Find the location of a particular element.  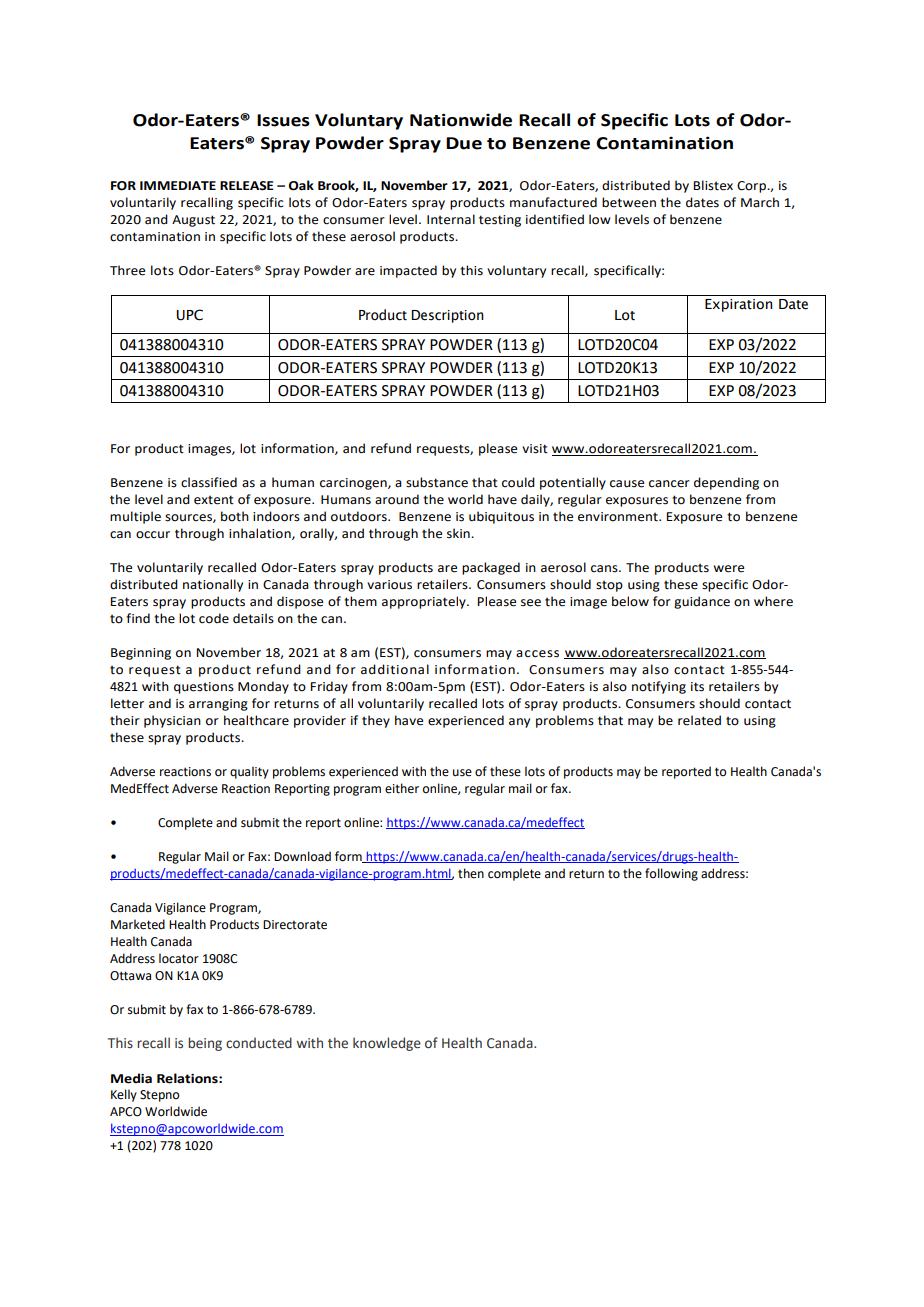

knowledge is located at coordinates (387, 1044).
